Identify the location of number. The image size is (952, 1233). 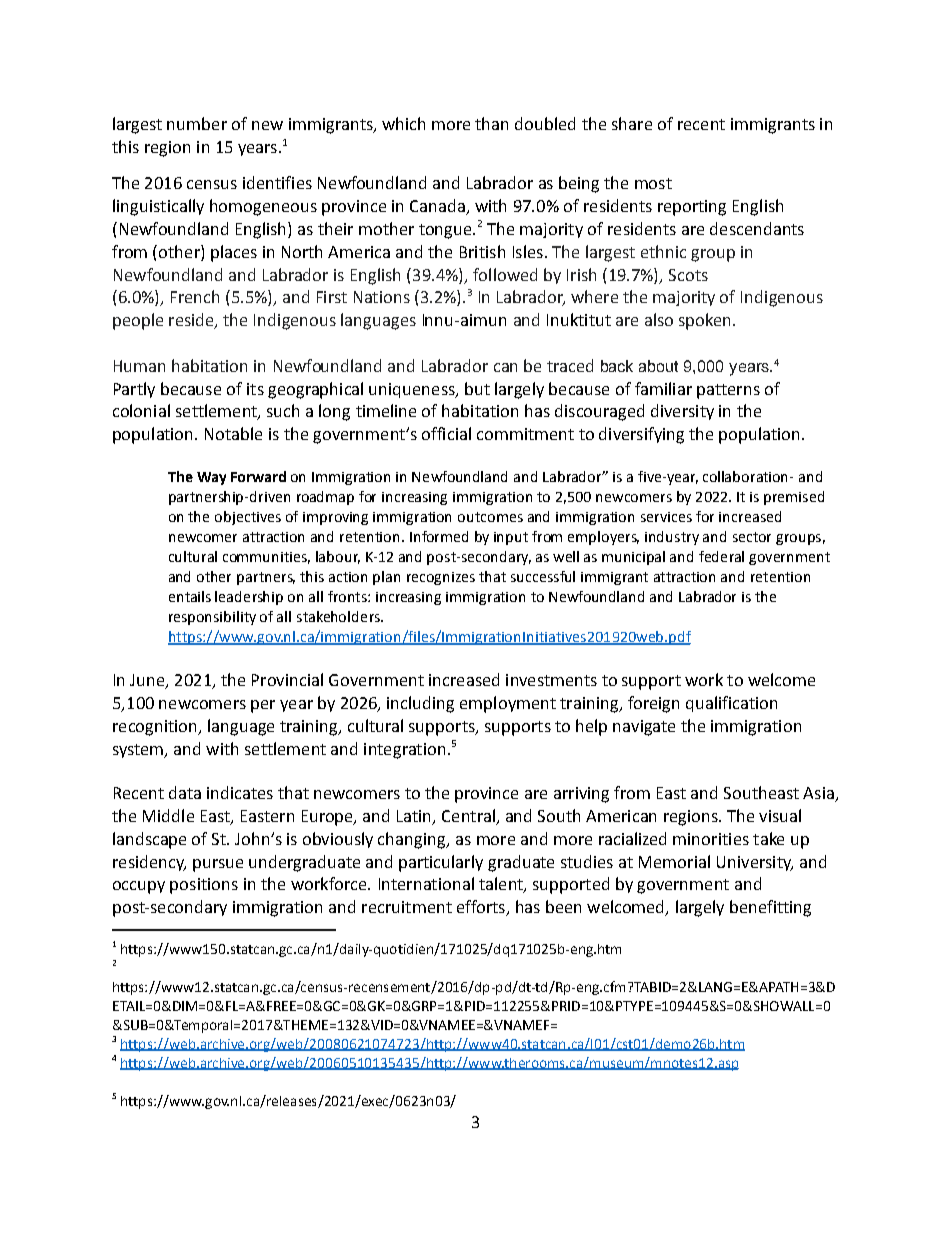
(197, 123).
